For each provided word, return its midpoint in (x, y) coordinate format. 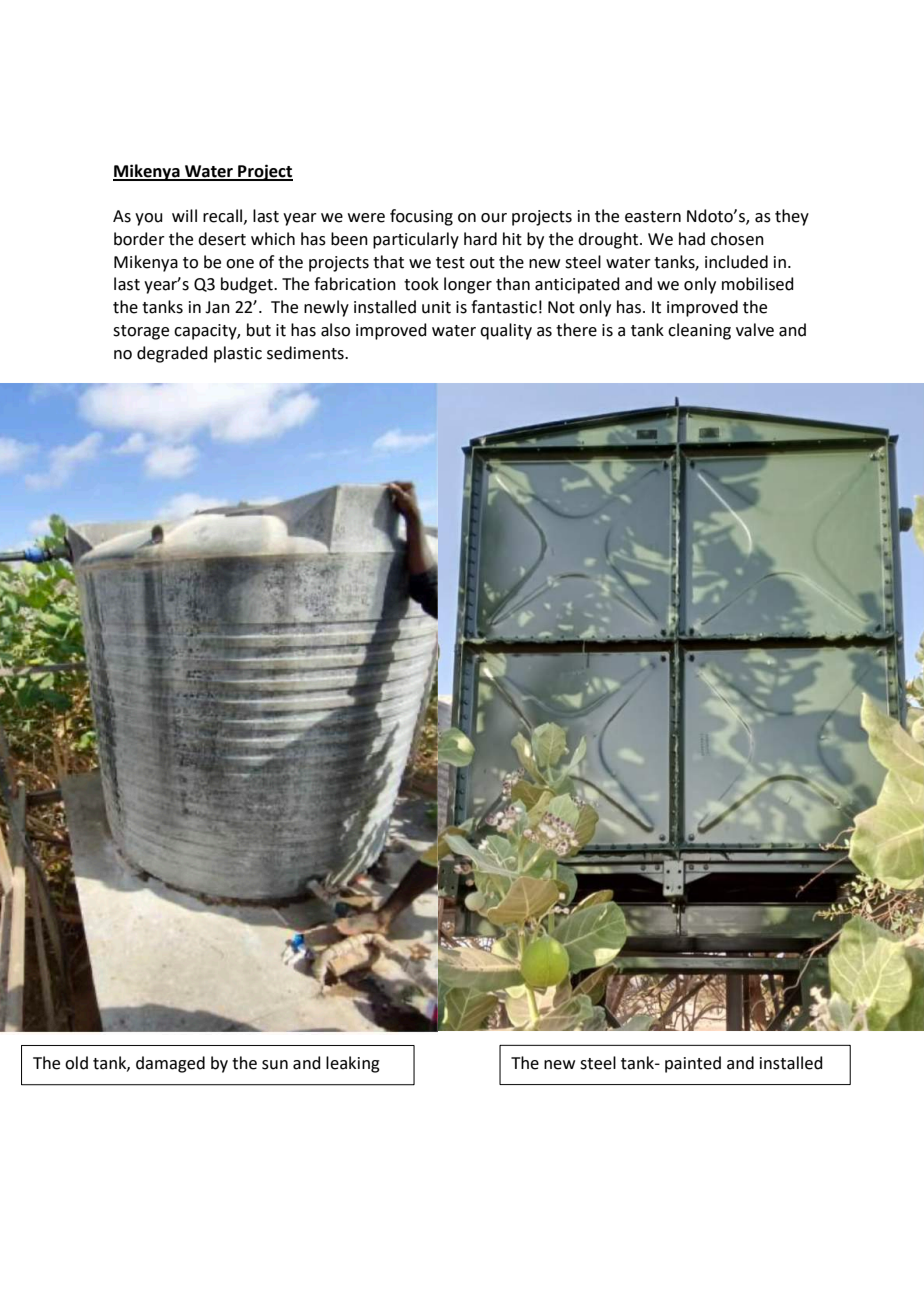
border (139, 239)
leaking (353, 1064)
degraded (172, 354)
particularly (416, 240)
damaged (170, 1064)
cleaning (699, 331)
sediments (306, 353)
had (692, 239)
